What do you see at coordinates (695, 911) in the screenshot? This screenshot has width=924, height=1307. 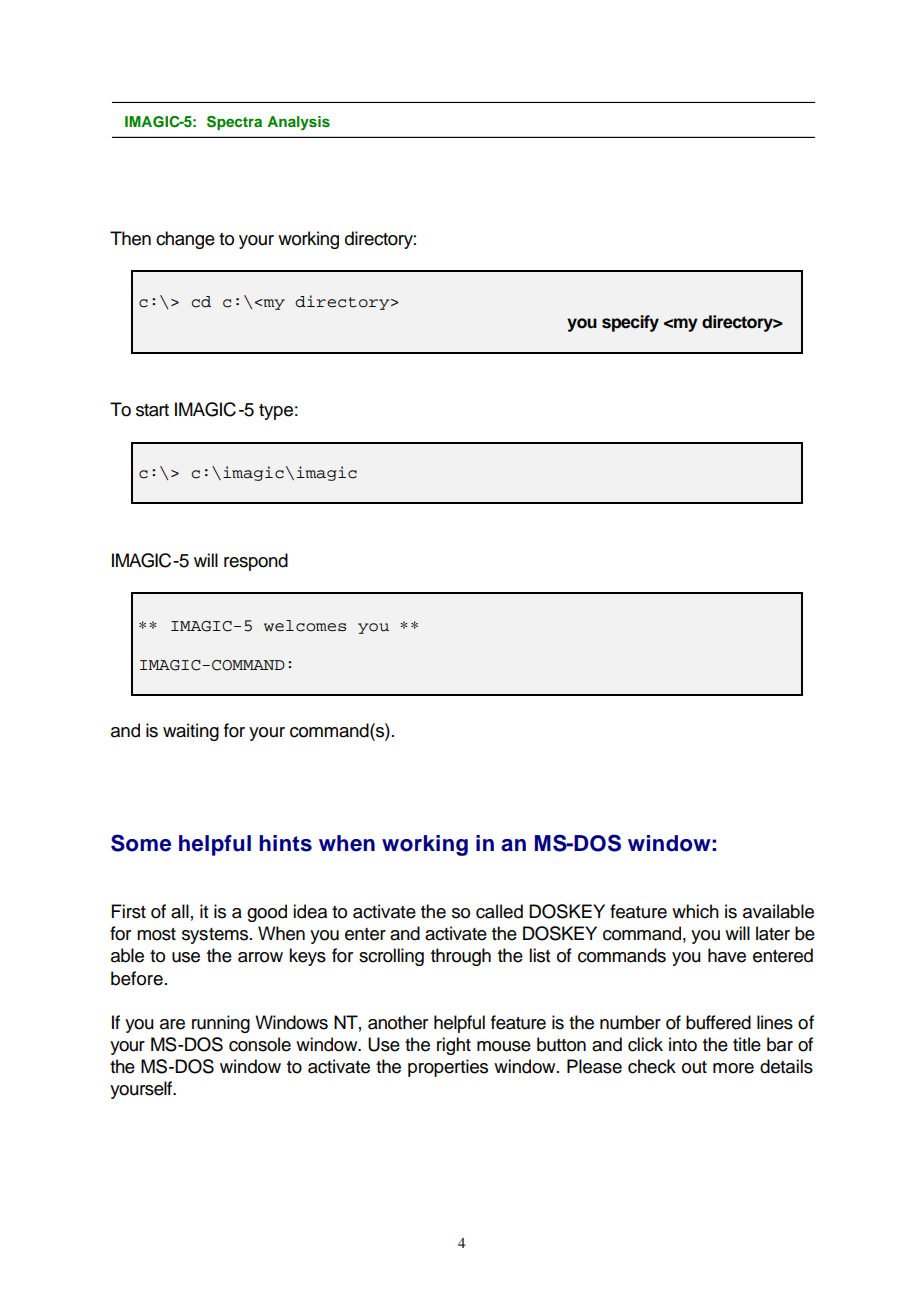 I see `which` at bounding box center [695, 911].
